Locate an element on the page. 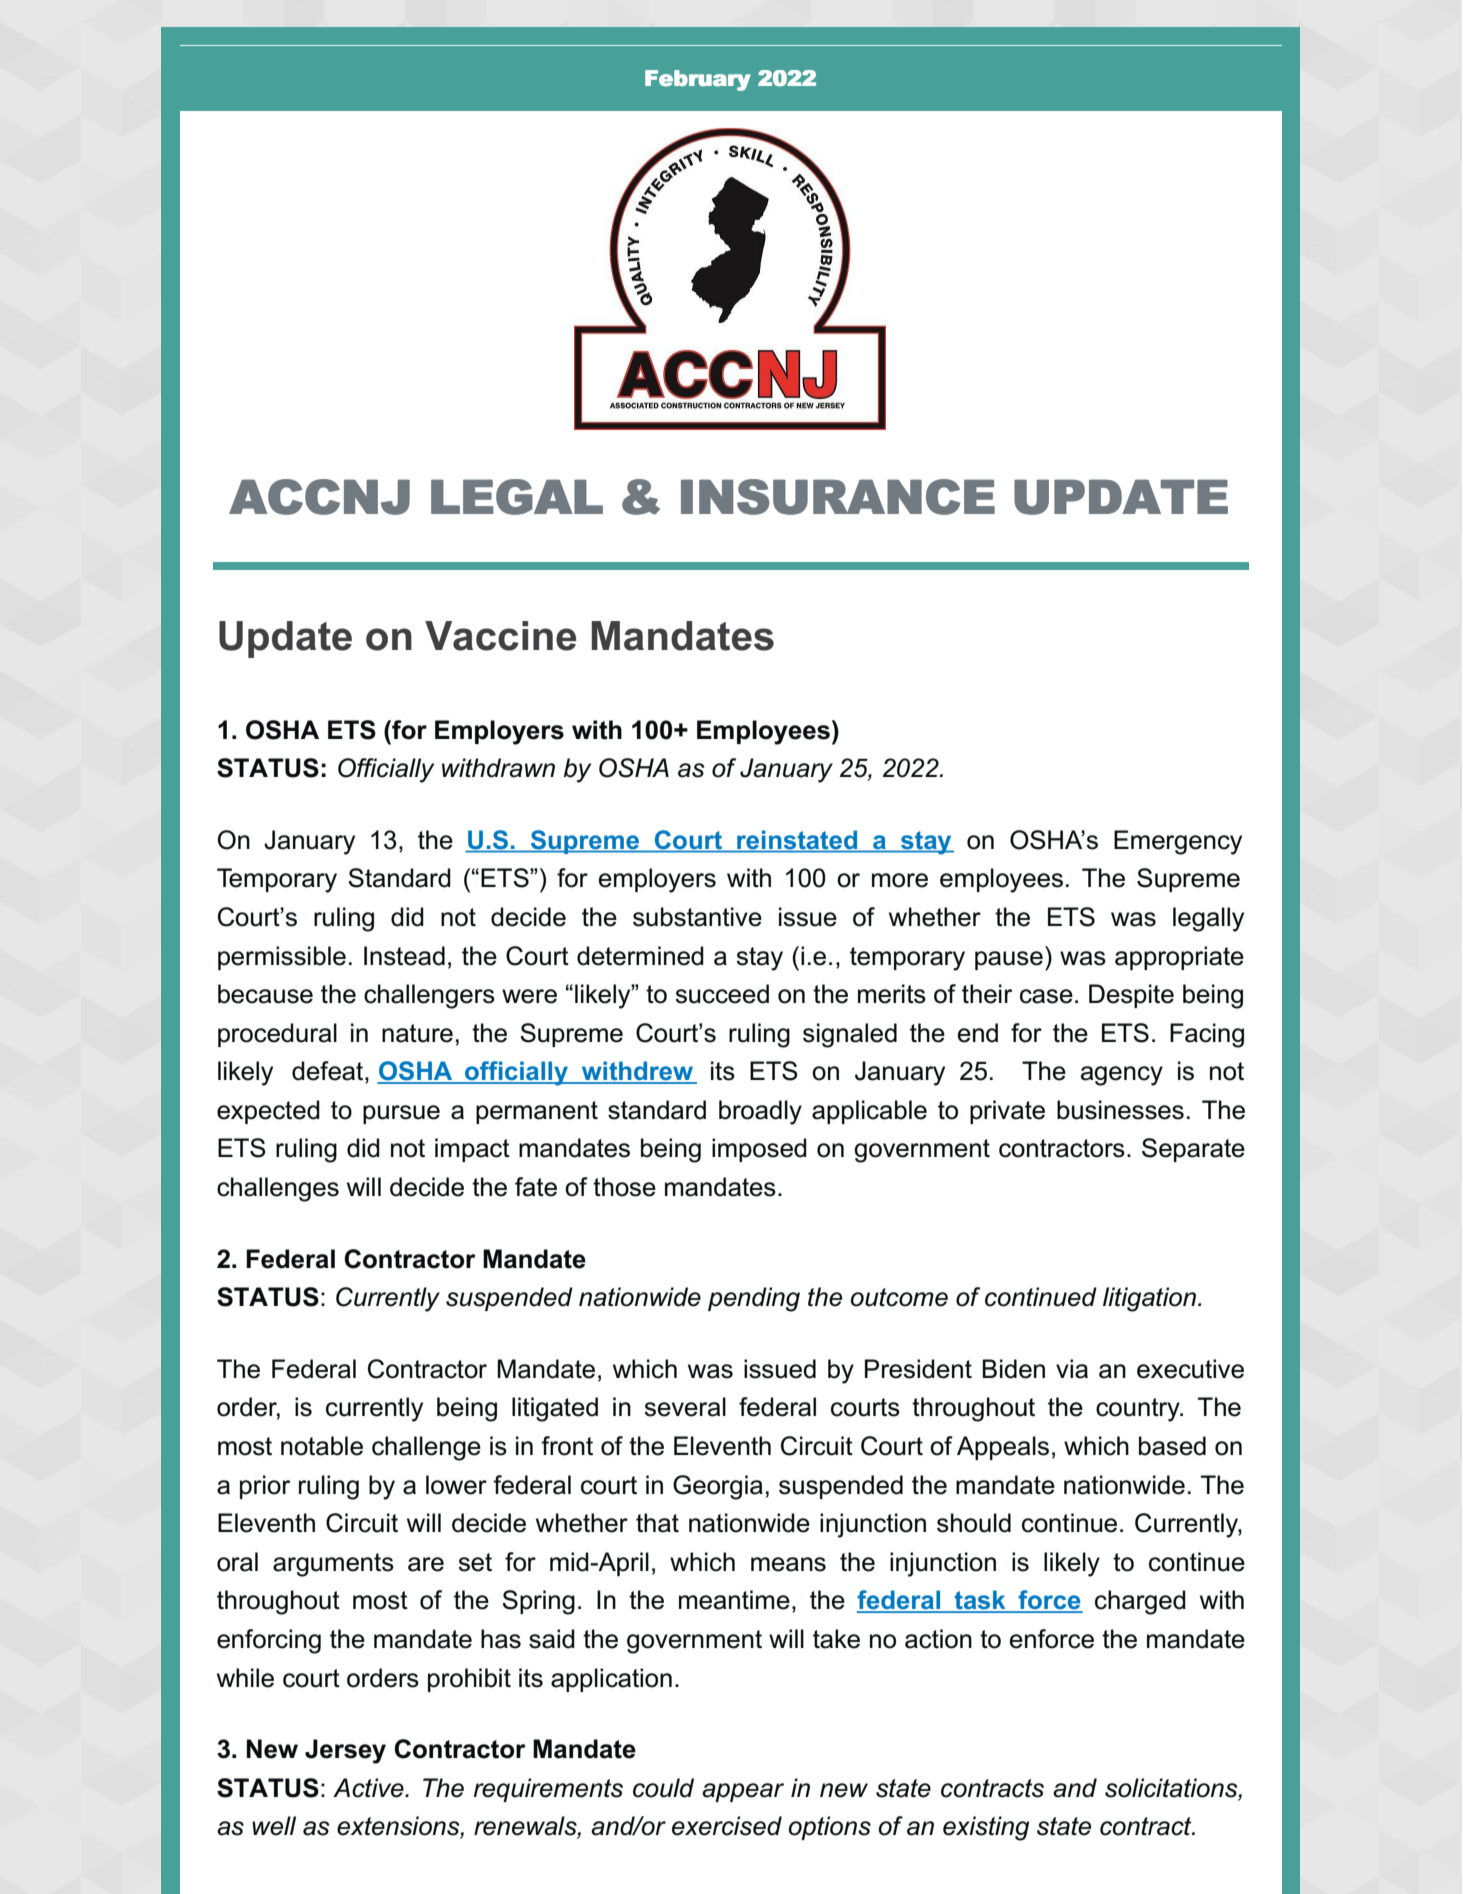  more is located at coordinates (900, 880).
